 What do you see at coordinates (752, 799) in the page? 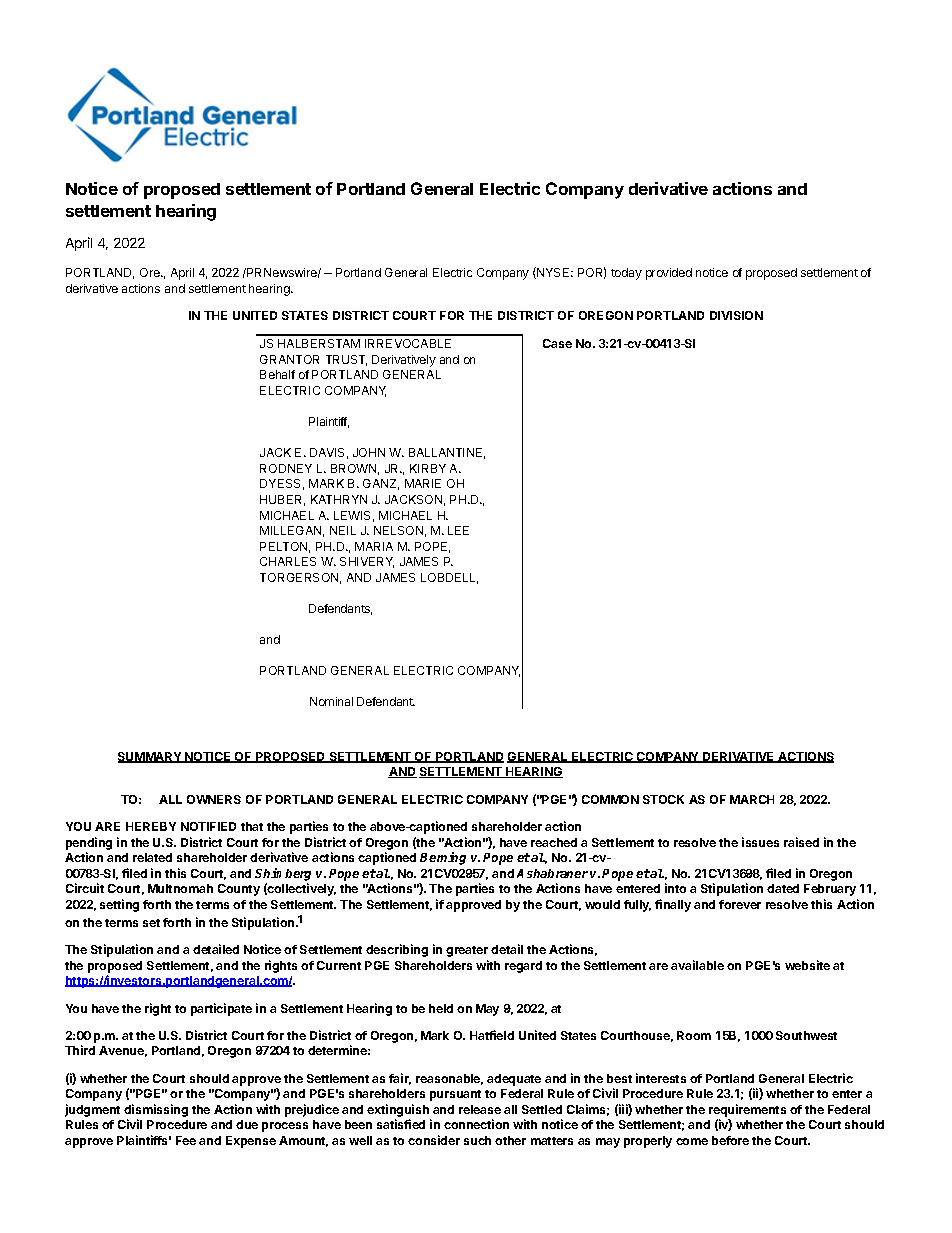
I see `MARCH` at bounding box center [752, 799].
